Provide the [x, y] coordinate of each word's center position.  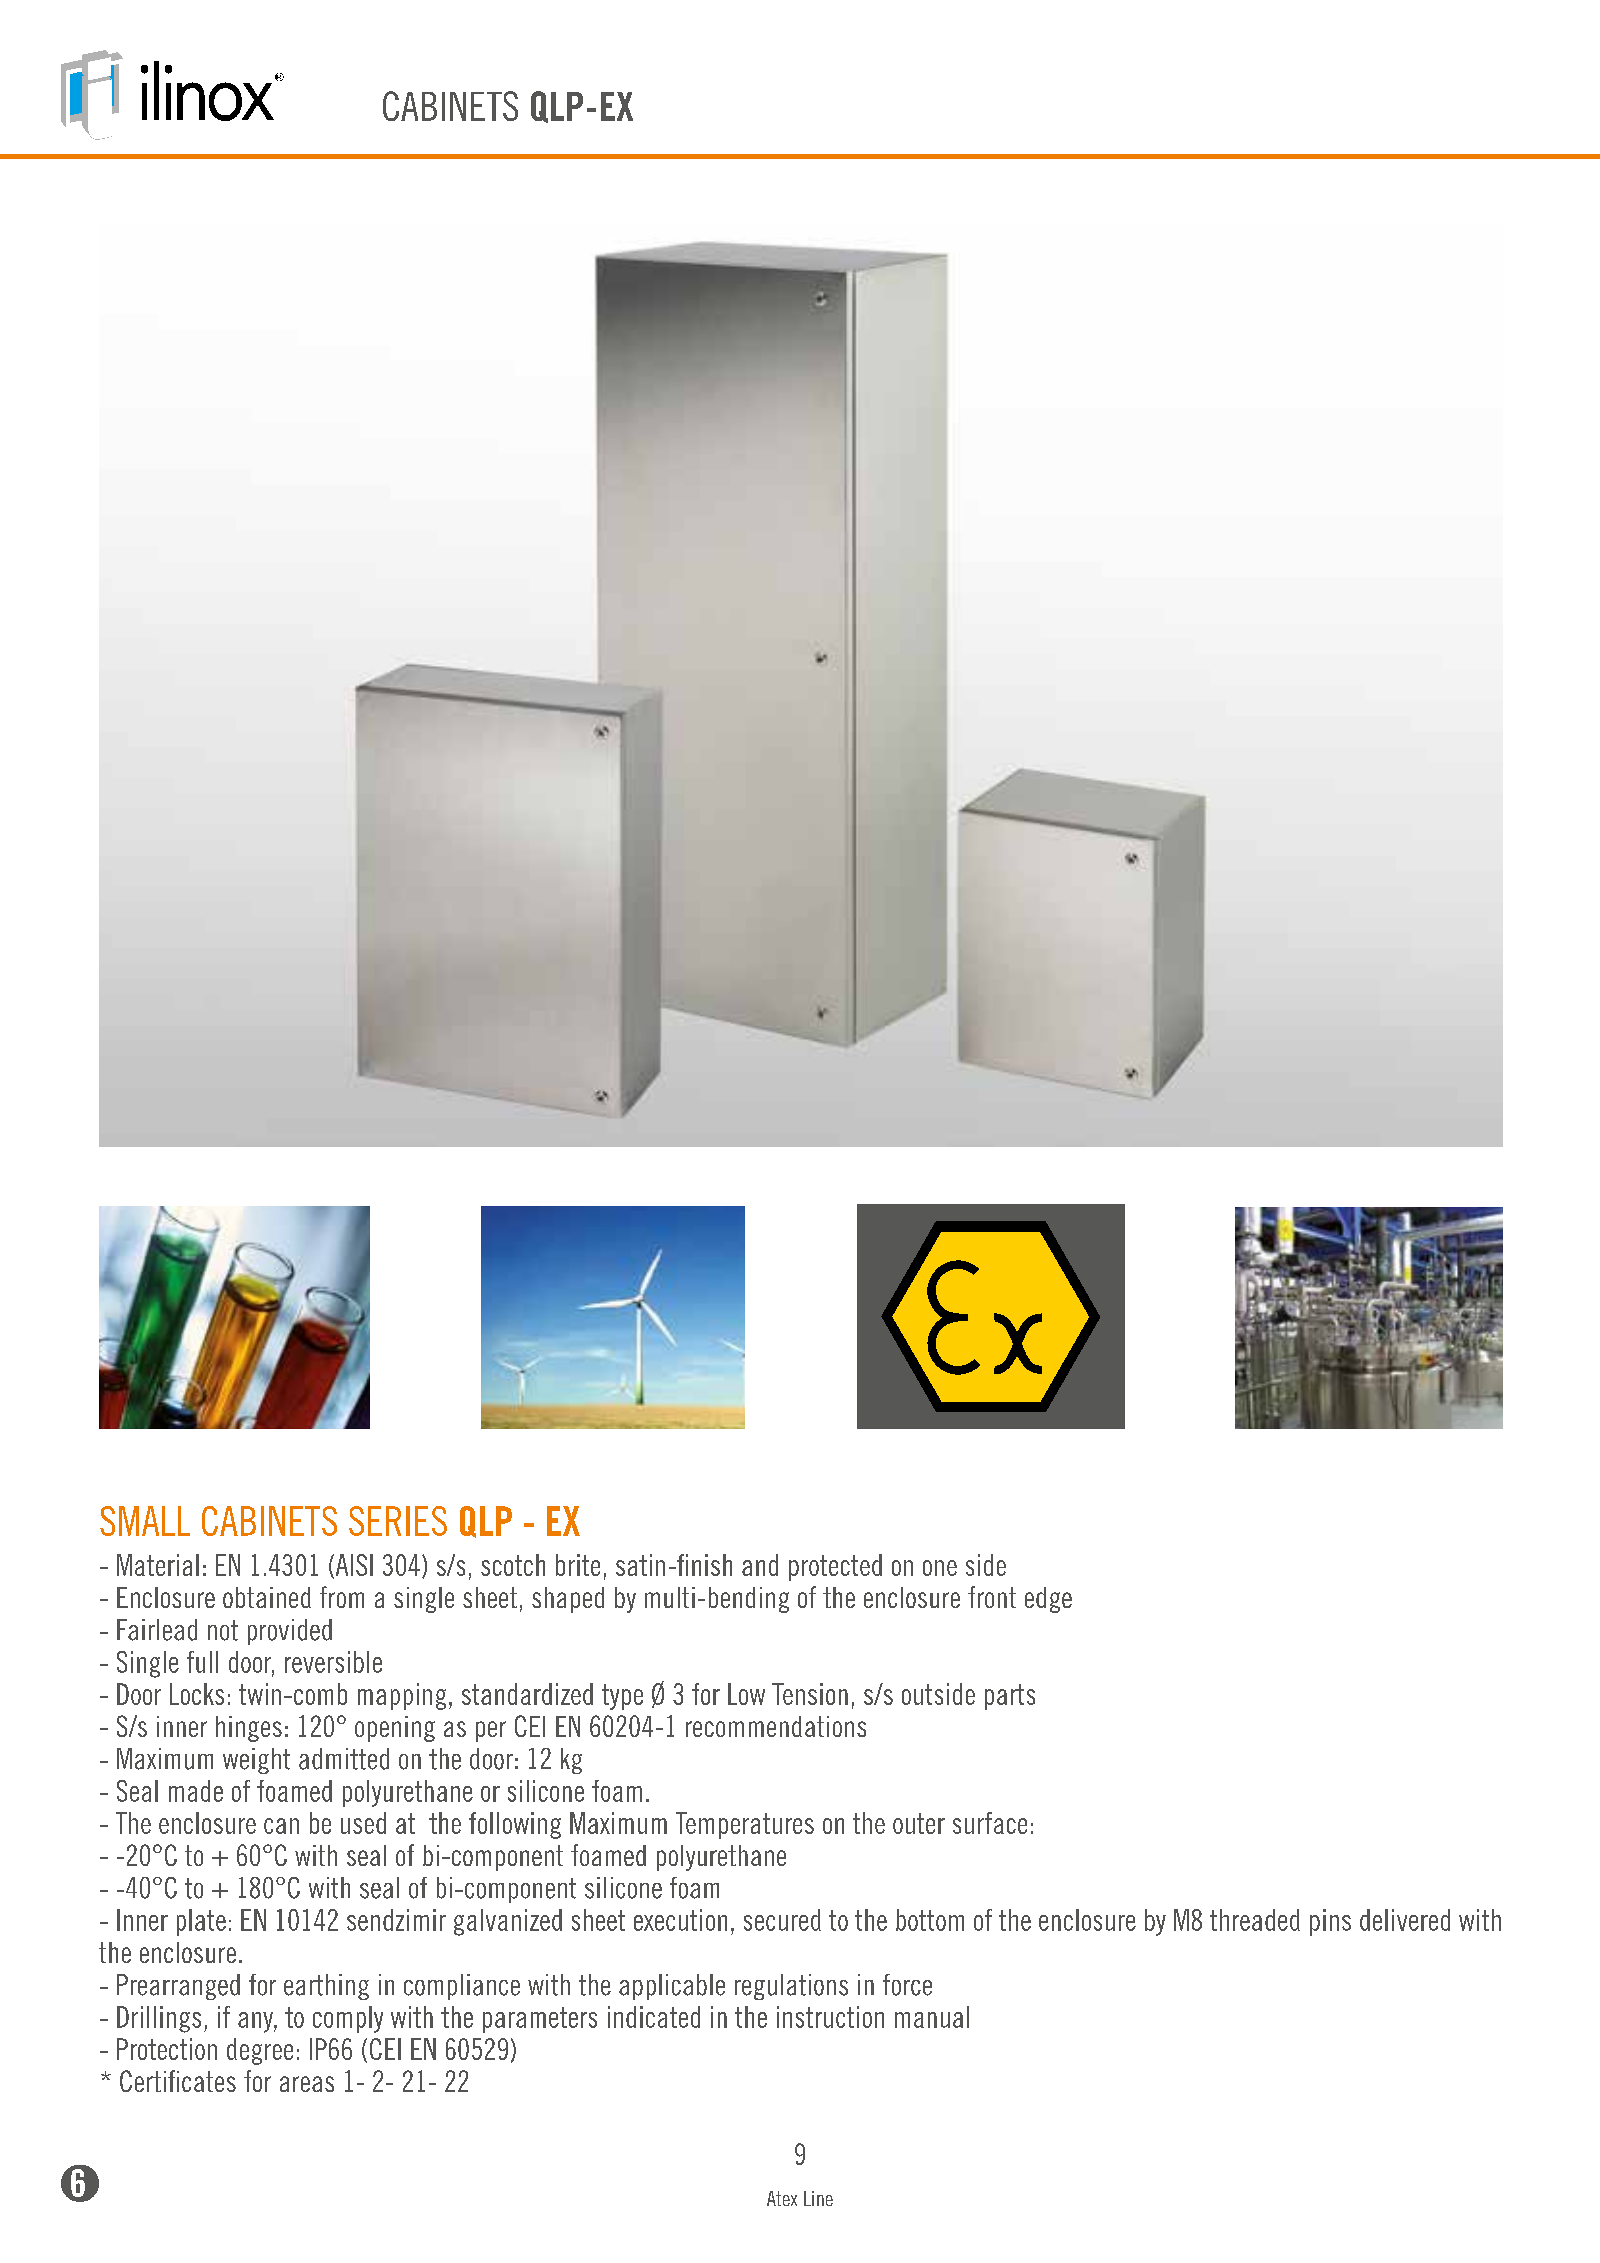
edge [1048, 1600]
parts [1010, 1697]
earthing [326, 1987]
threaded [1255, 1920]
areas [307, 2084]
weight [256, 1761]
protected [835, 1567]
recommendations [776, 1726]
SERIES [398, 1521]
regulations [791, 1987]
